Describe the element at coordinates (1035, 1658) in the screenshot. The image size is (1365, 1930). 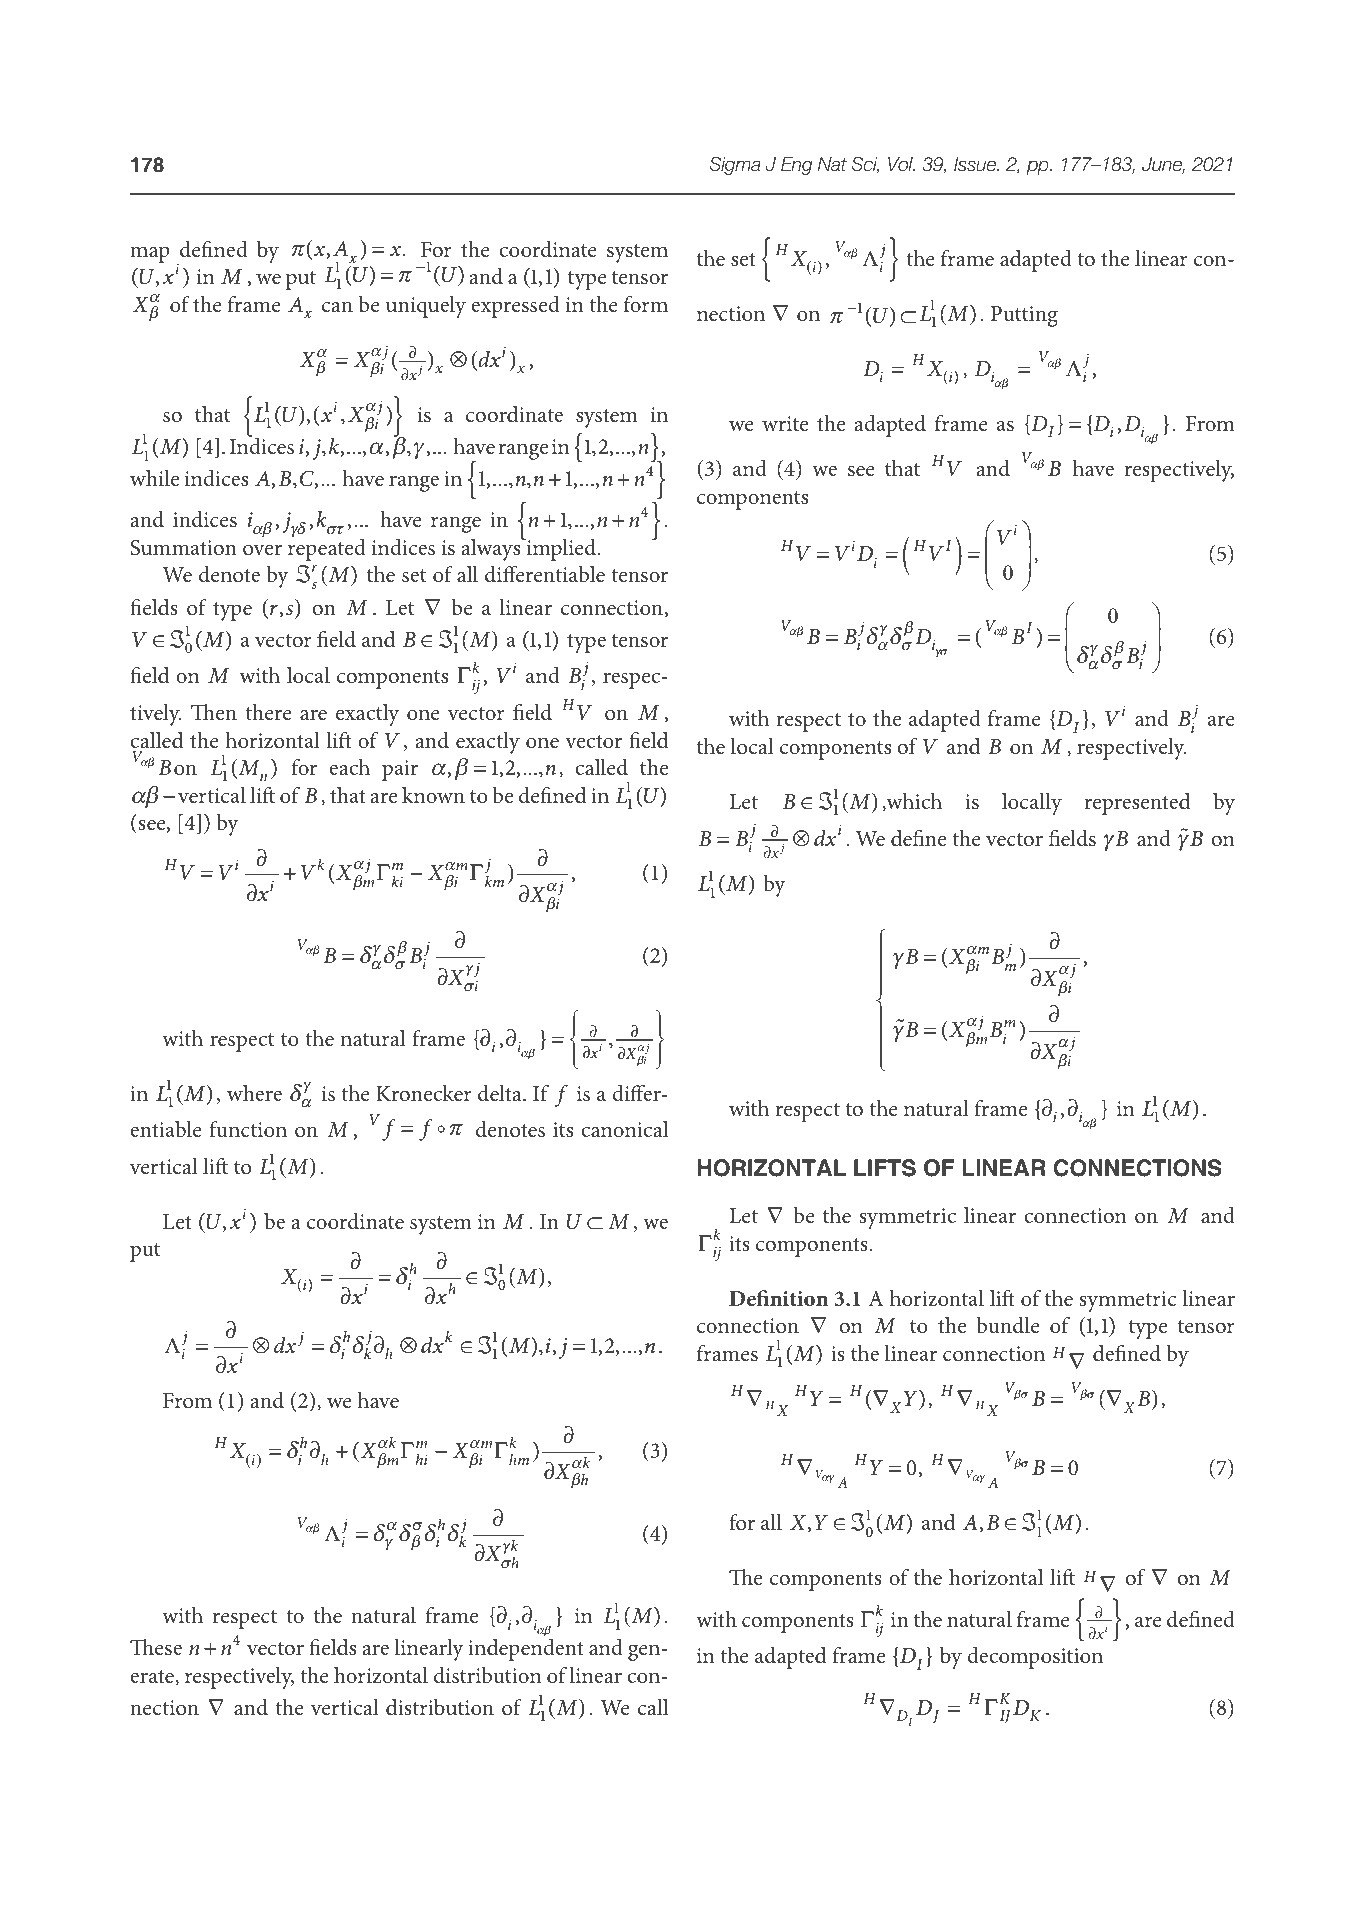
I see `decomposition` at that location.
